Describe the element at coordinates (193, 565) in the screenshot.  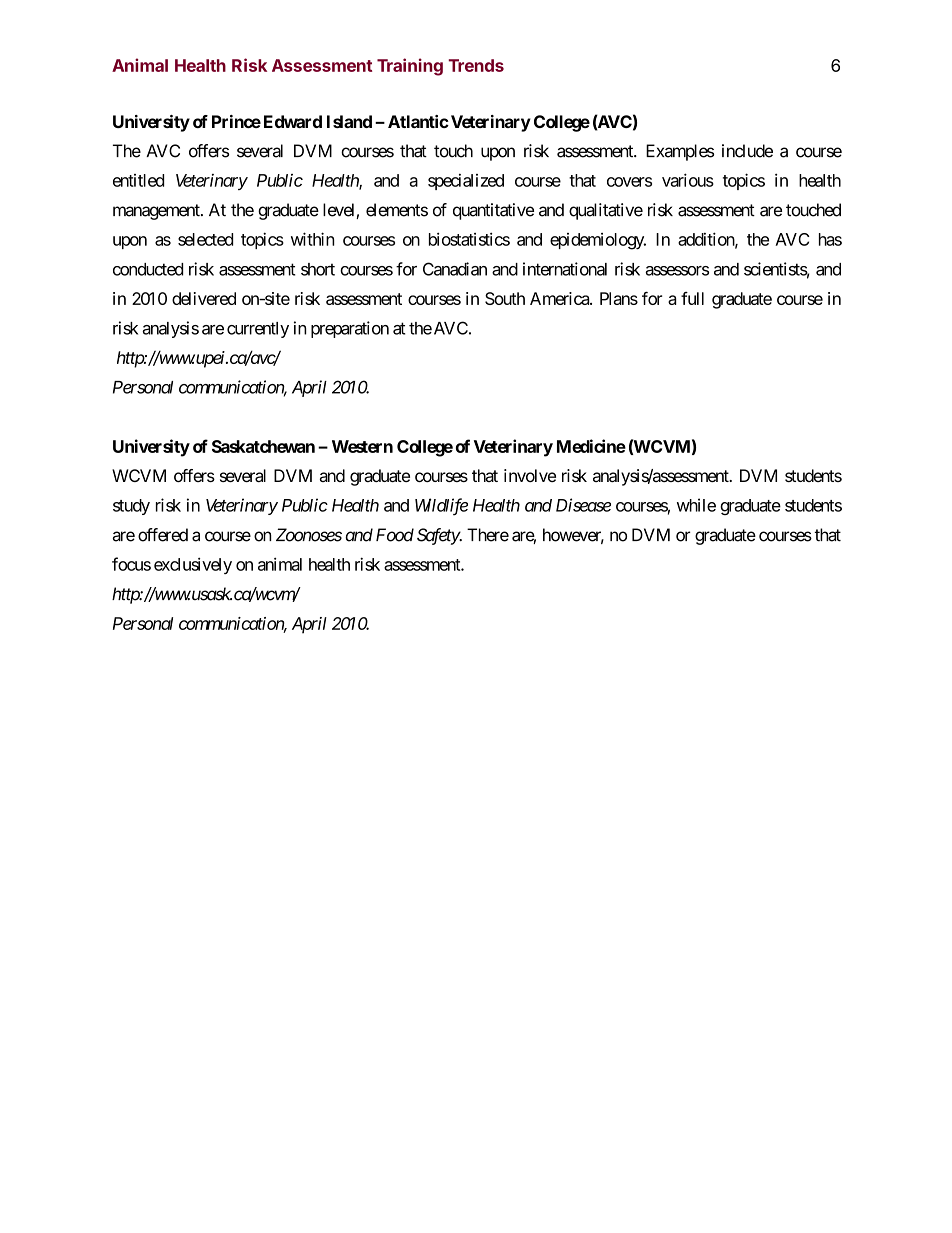
I see `exclusively` at that location.
